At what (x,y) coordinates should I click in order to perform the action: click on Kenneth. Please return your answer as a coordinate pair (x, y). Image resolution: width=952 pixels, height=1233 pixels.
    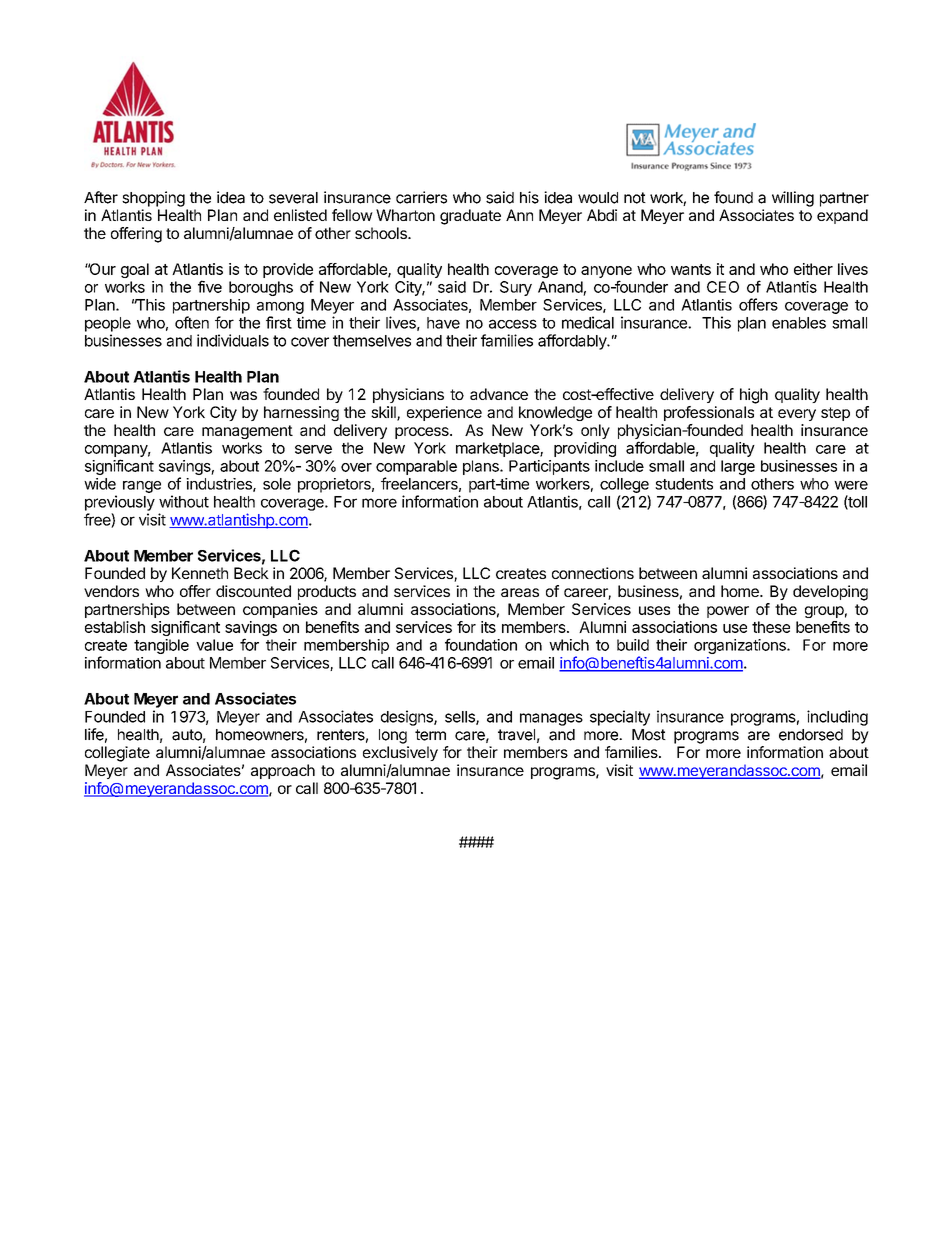
    Looking at the image, I should click on (200, 573).
